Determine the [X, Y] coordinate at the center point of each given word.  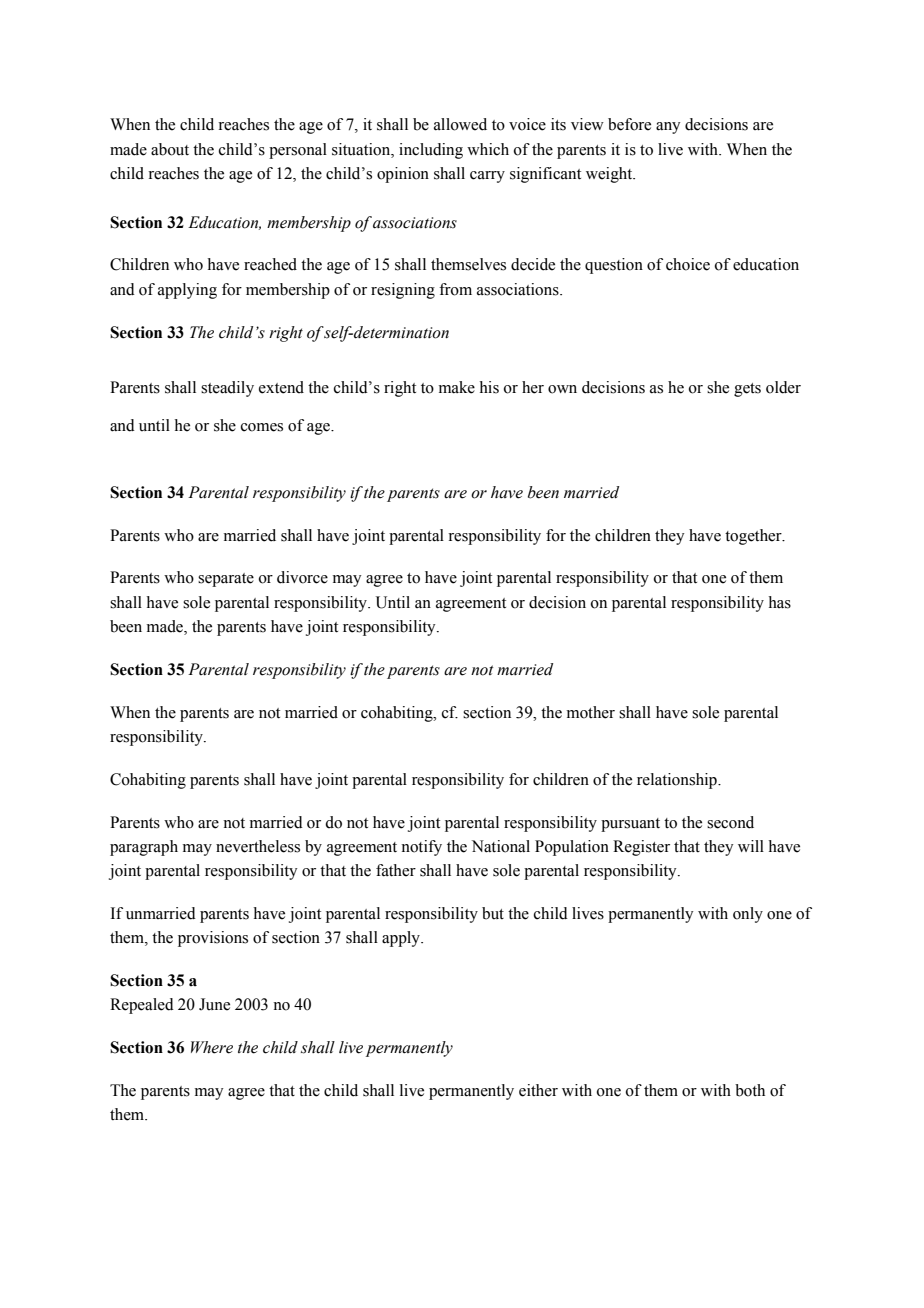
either [538, 1090]
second [730, 822]
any [668, 128]
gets [747, 390]
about [170, 149]
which [488, 149]
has [780, 602]
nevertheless [258, 846]
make [457, 387]
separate [226, 580]
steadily [227, 389]
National [501, 846]
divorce [302, 577]
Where [212, 1047]
